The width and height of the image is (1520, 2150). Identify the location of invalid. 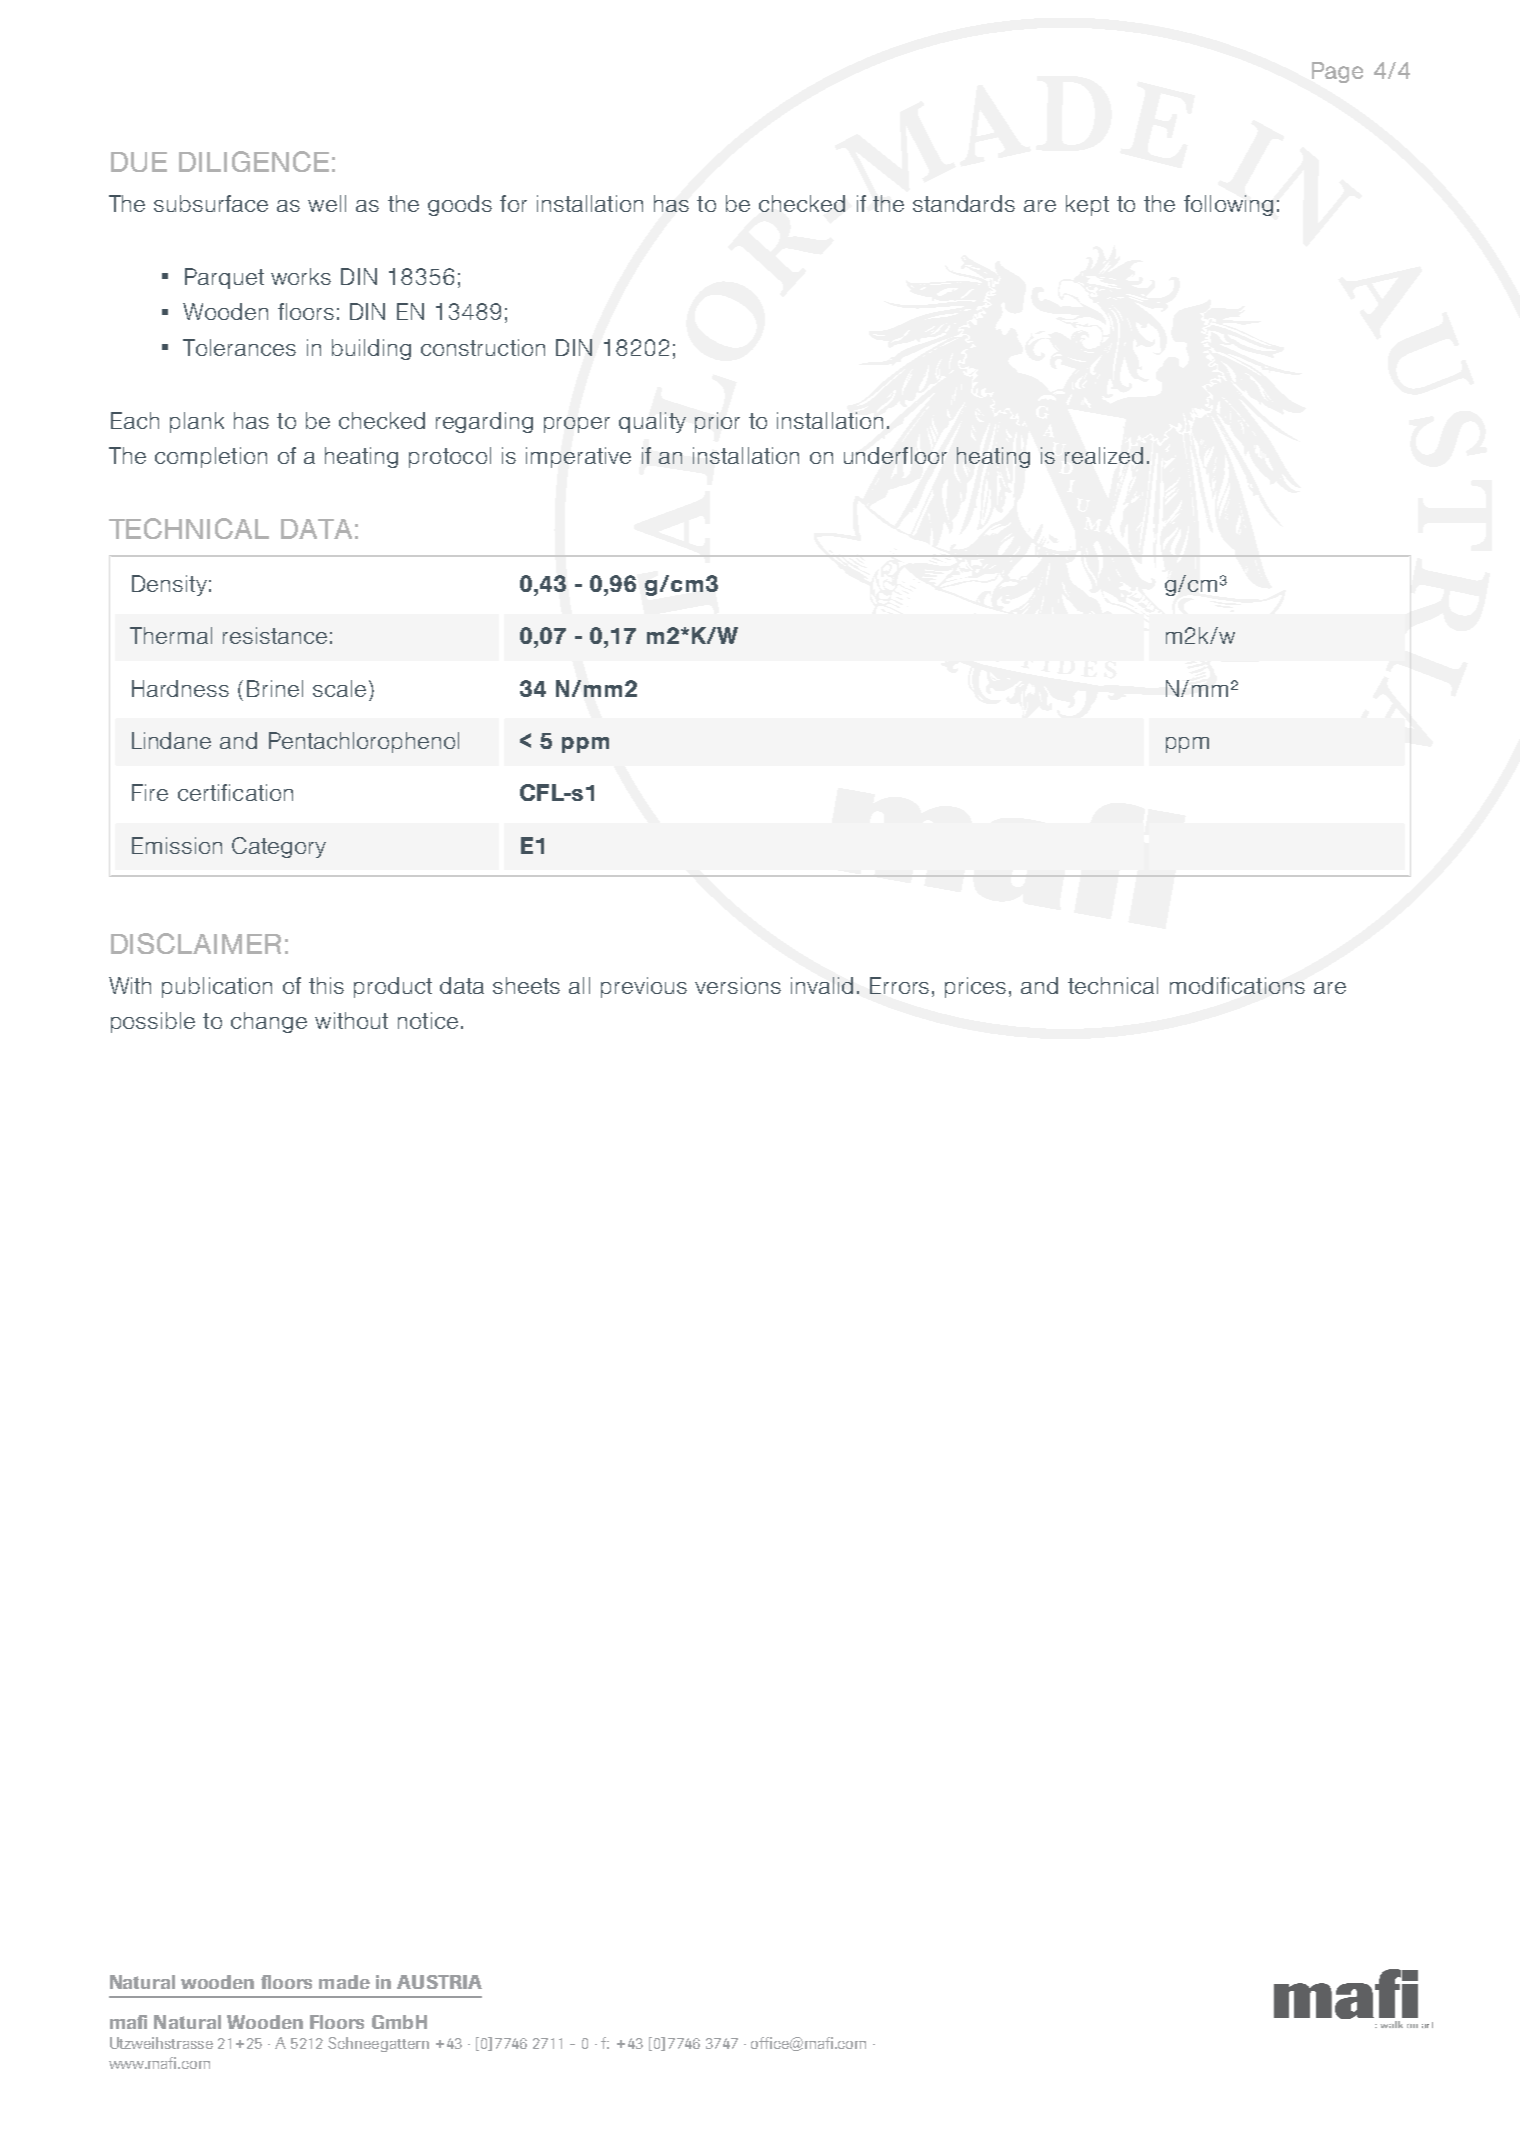
(822, 985).
